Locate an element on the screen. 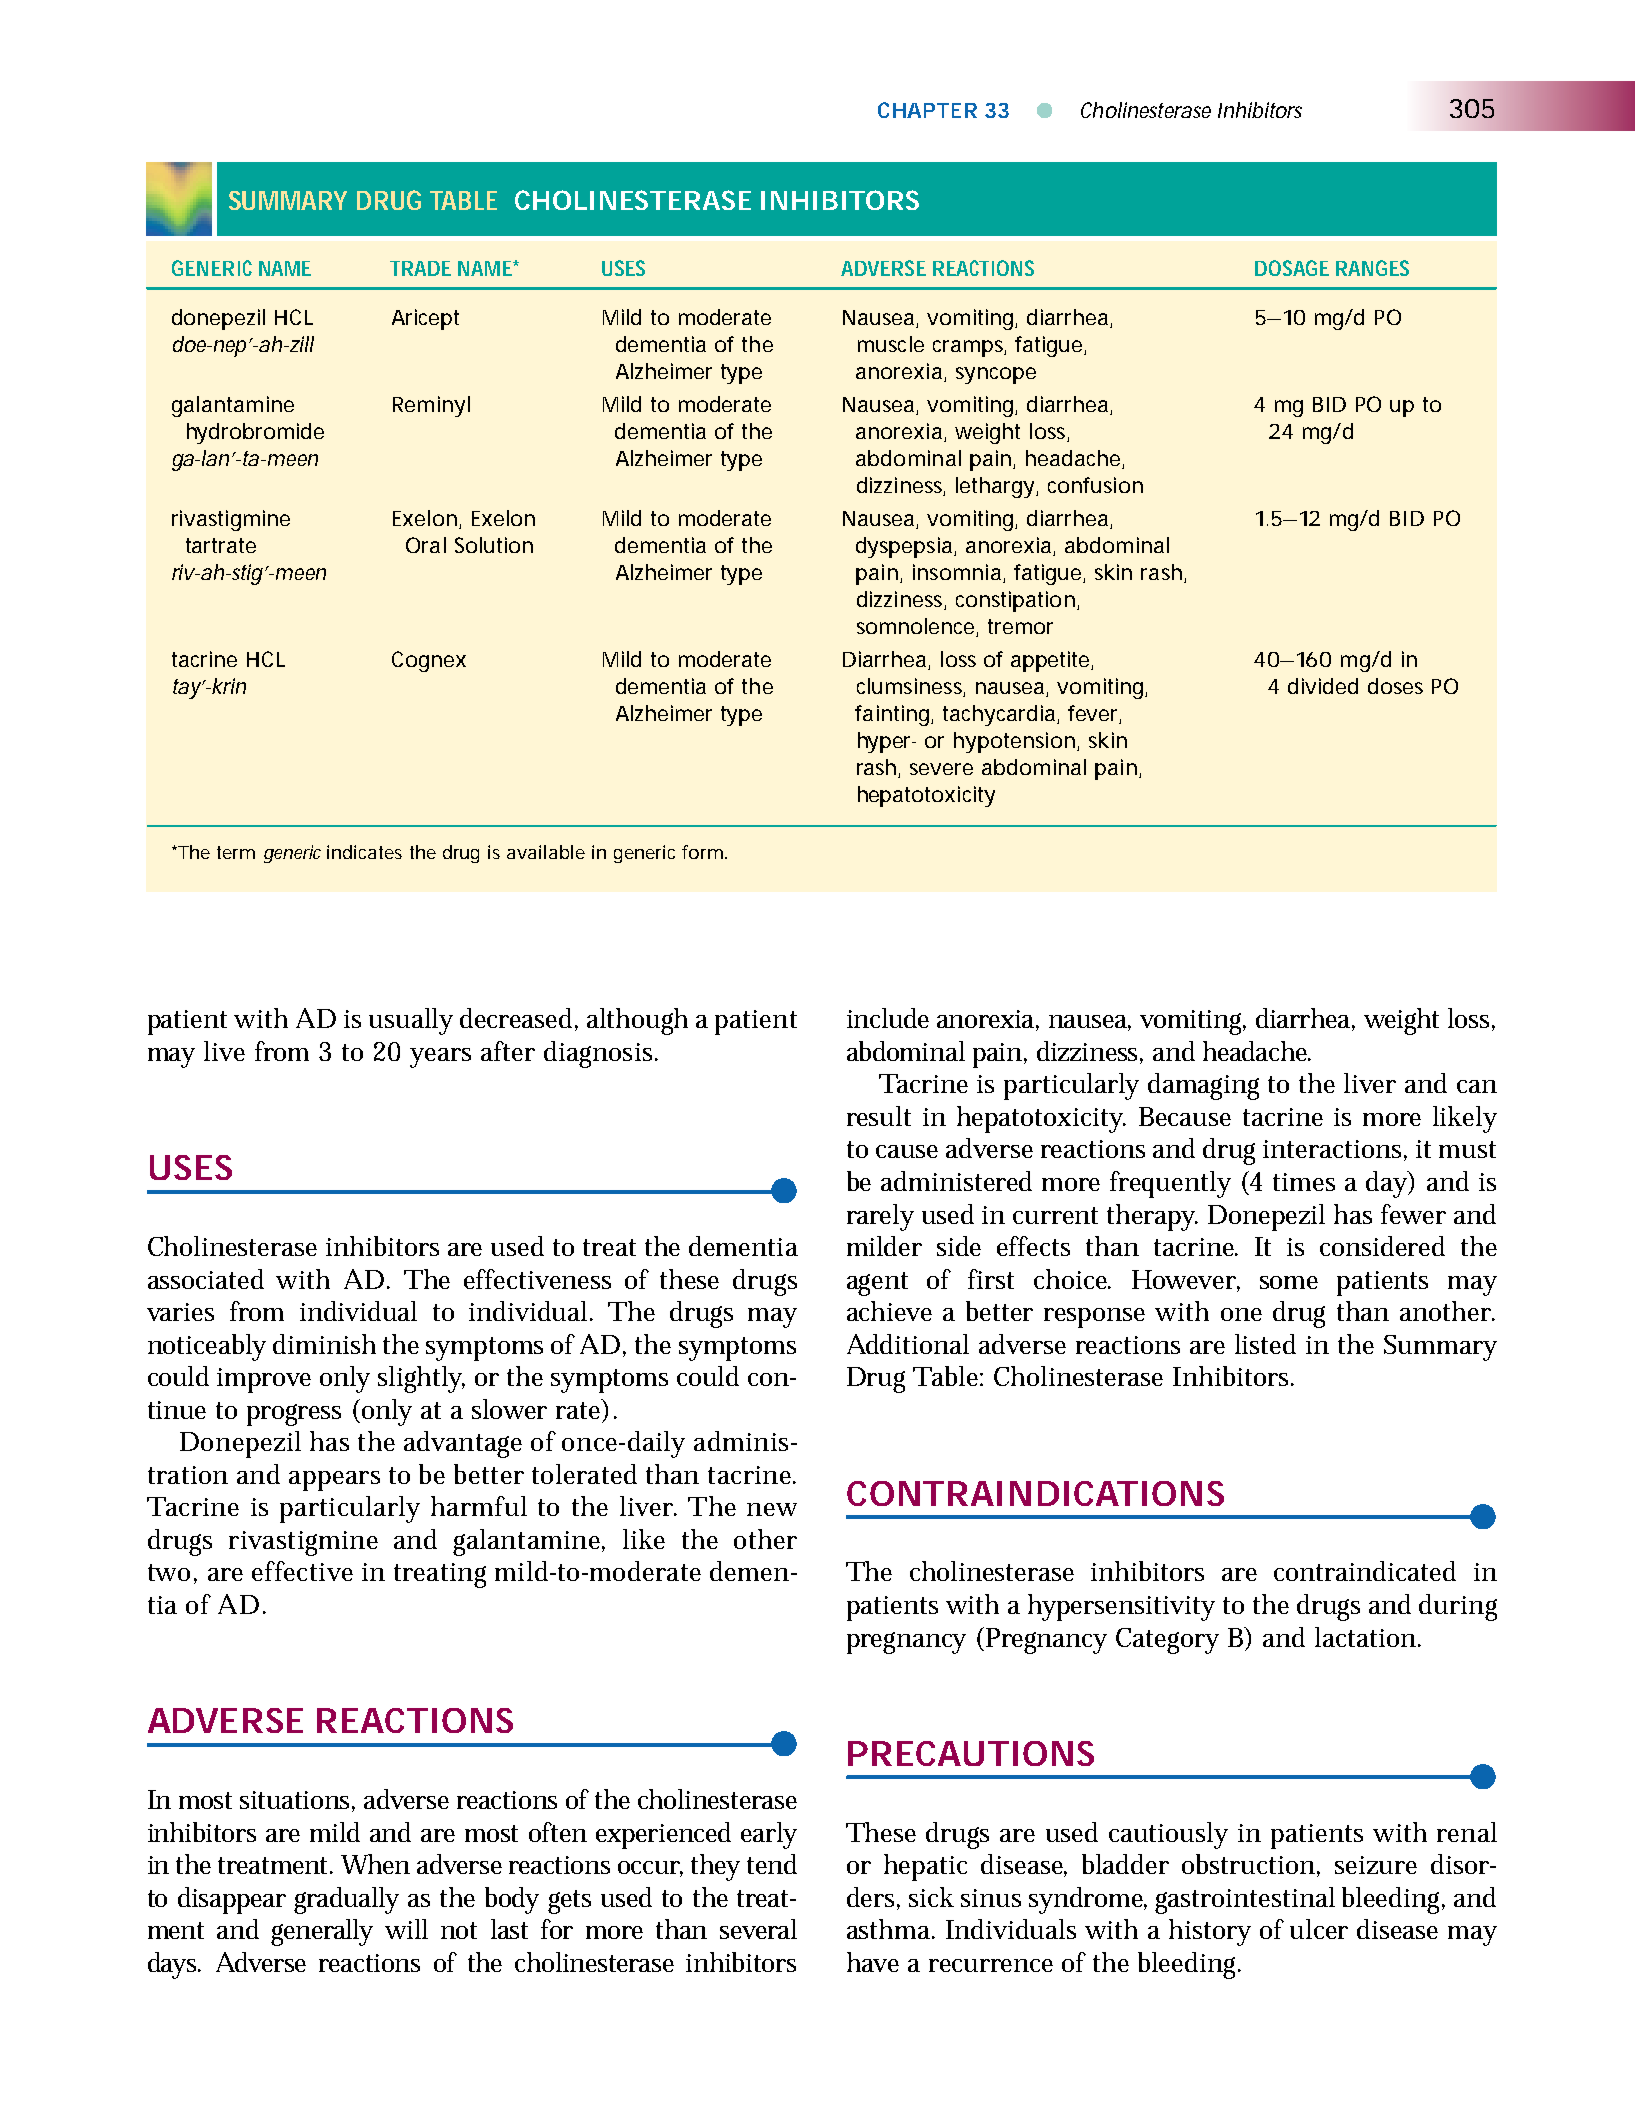 The height and width of the screenshot is (2123, 1635). asthma is located at coordinates (891, 1929).
